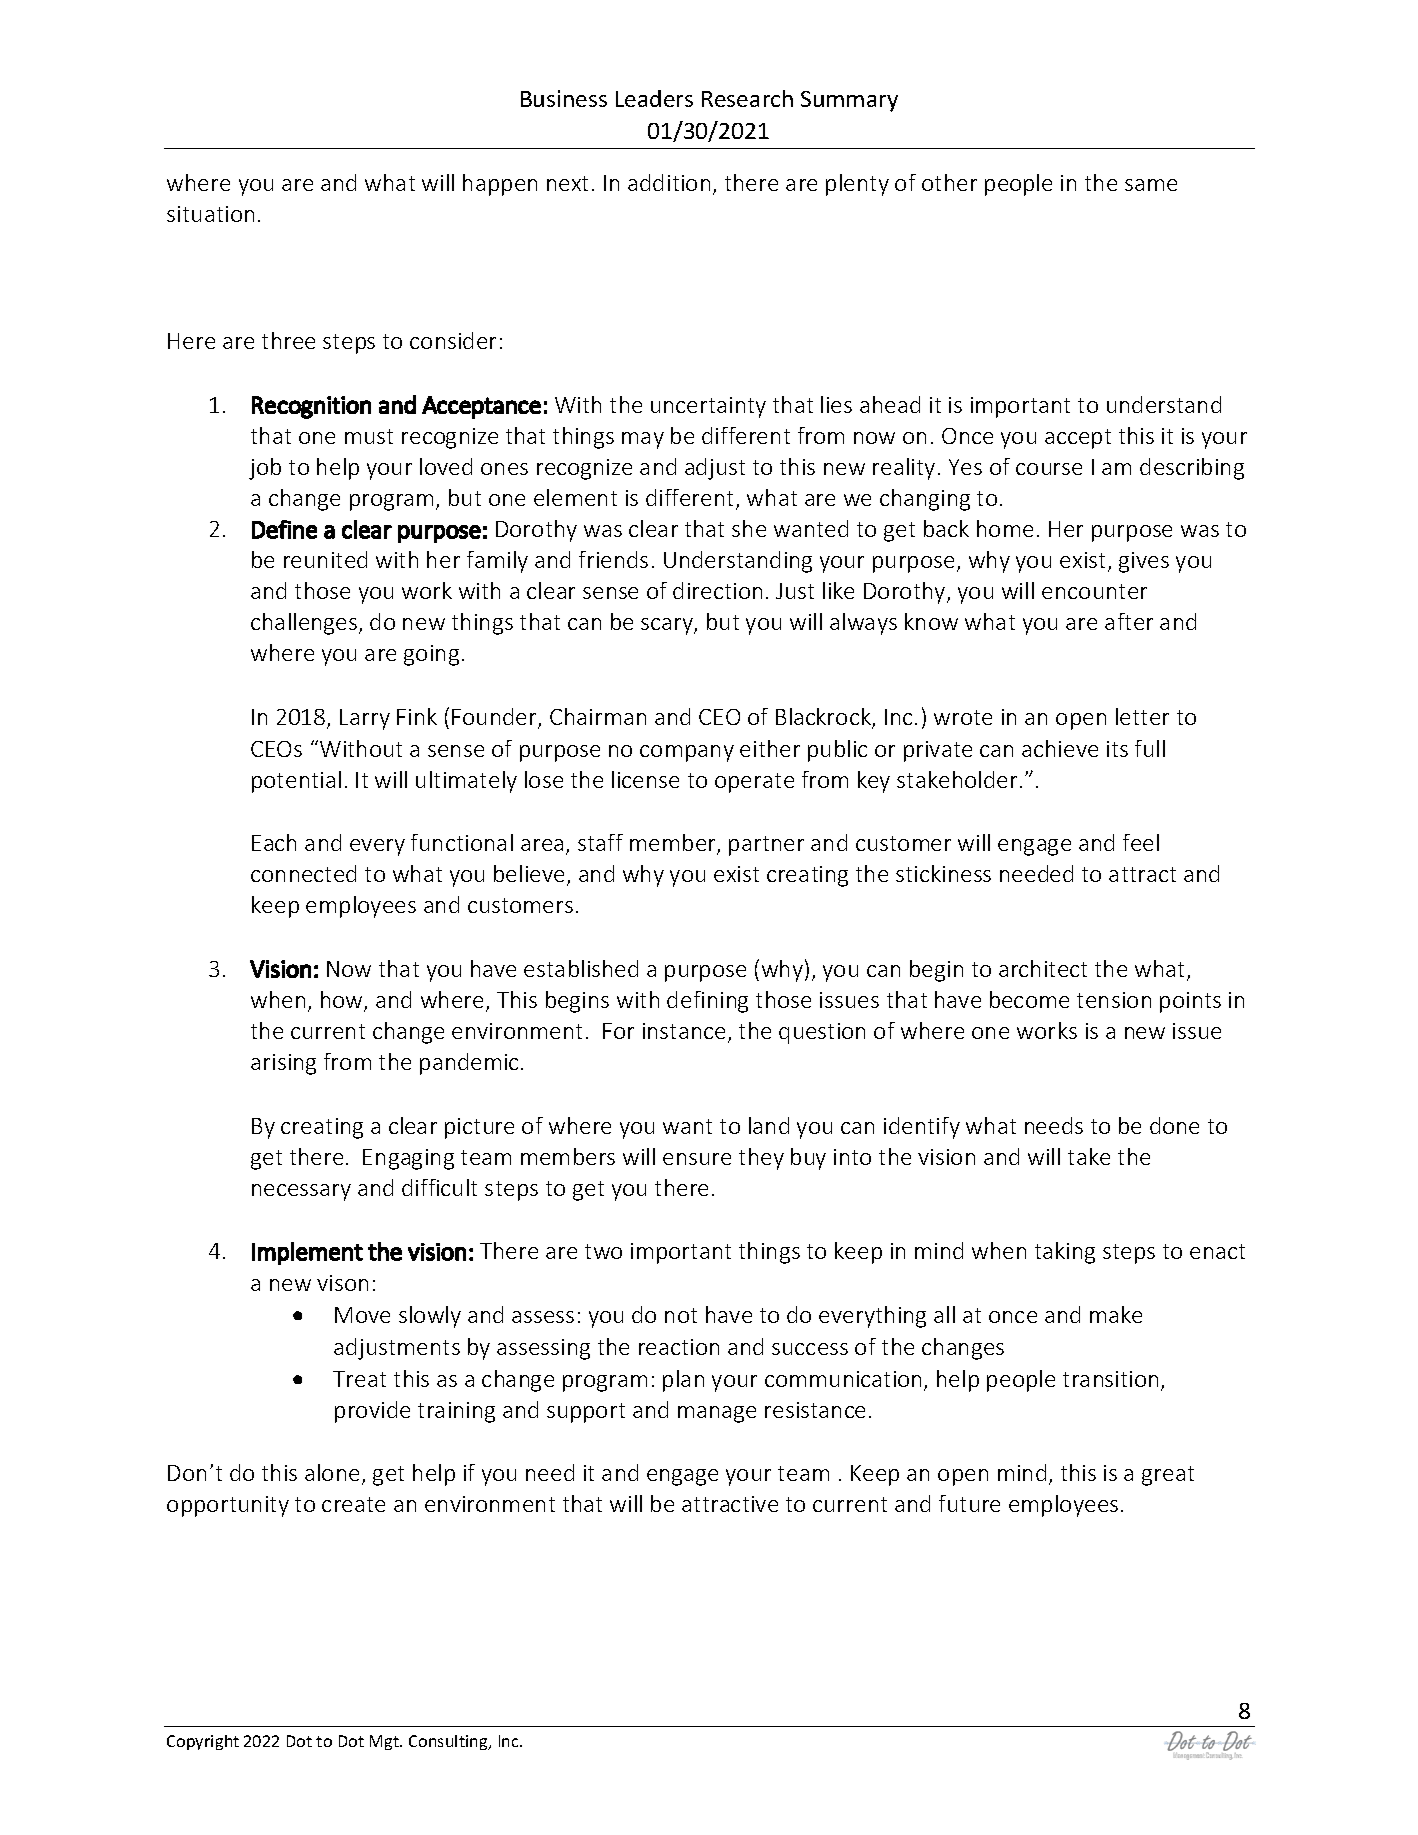 This page has height=1835, width=1418. I want to click on direction, so click(717, 590).
